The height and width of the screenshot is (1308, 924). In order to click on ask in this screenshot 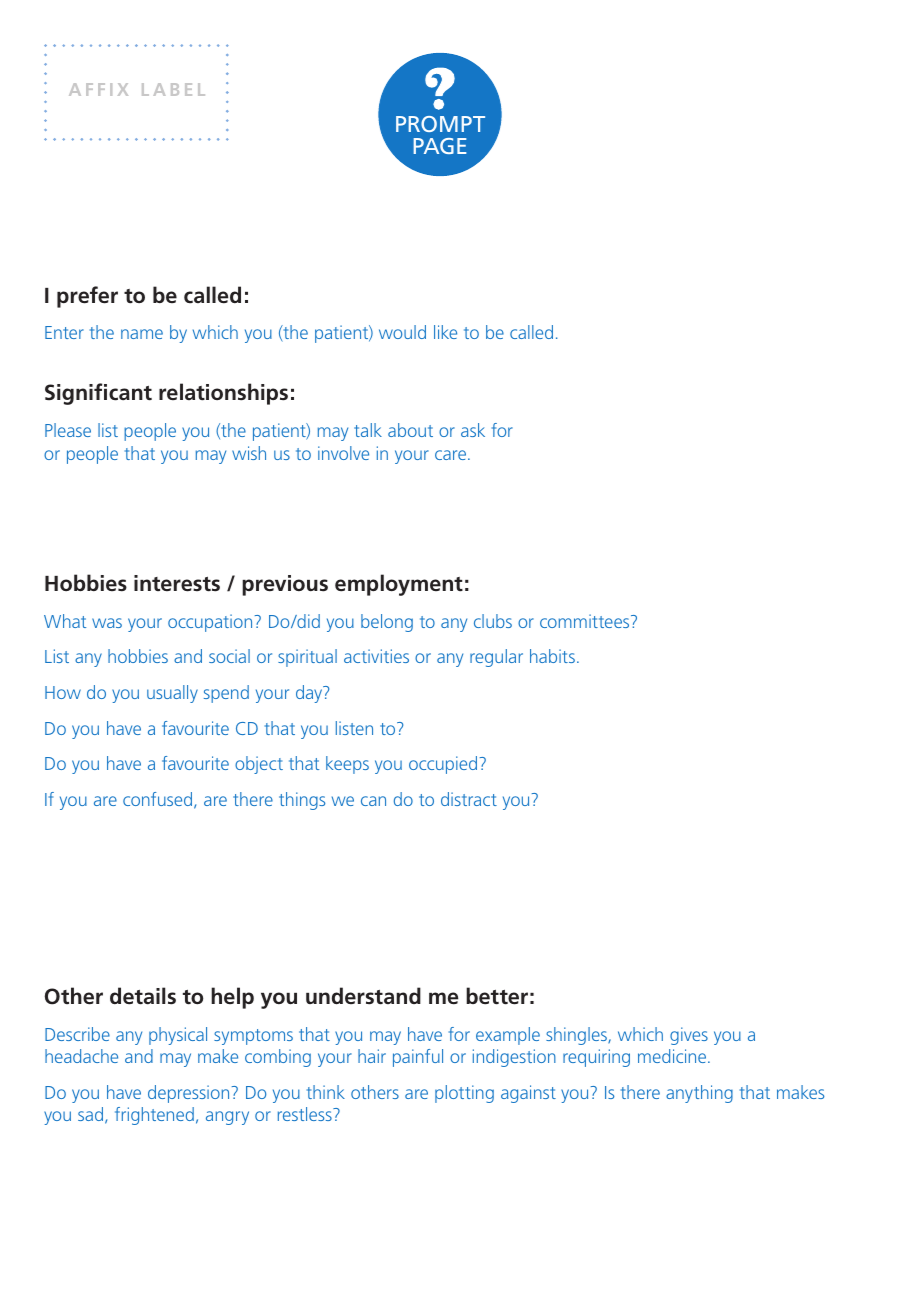, I will do `click(473, 430)`.
